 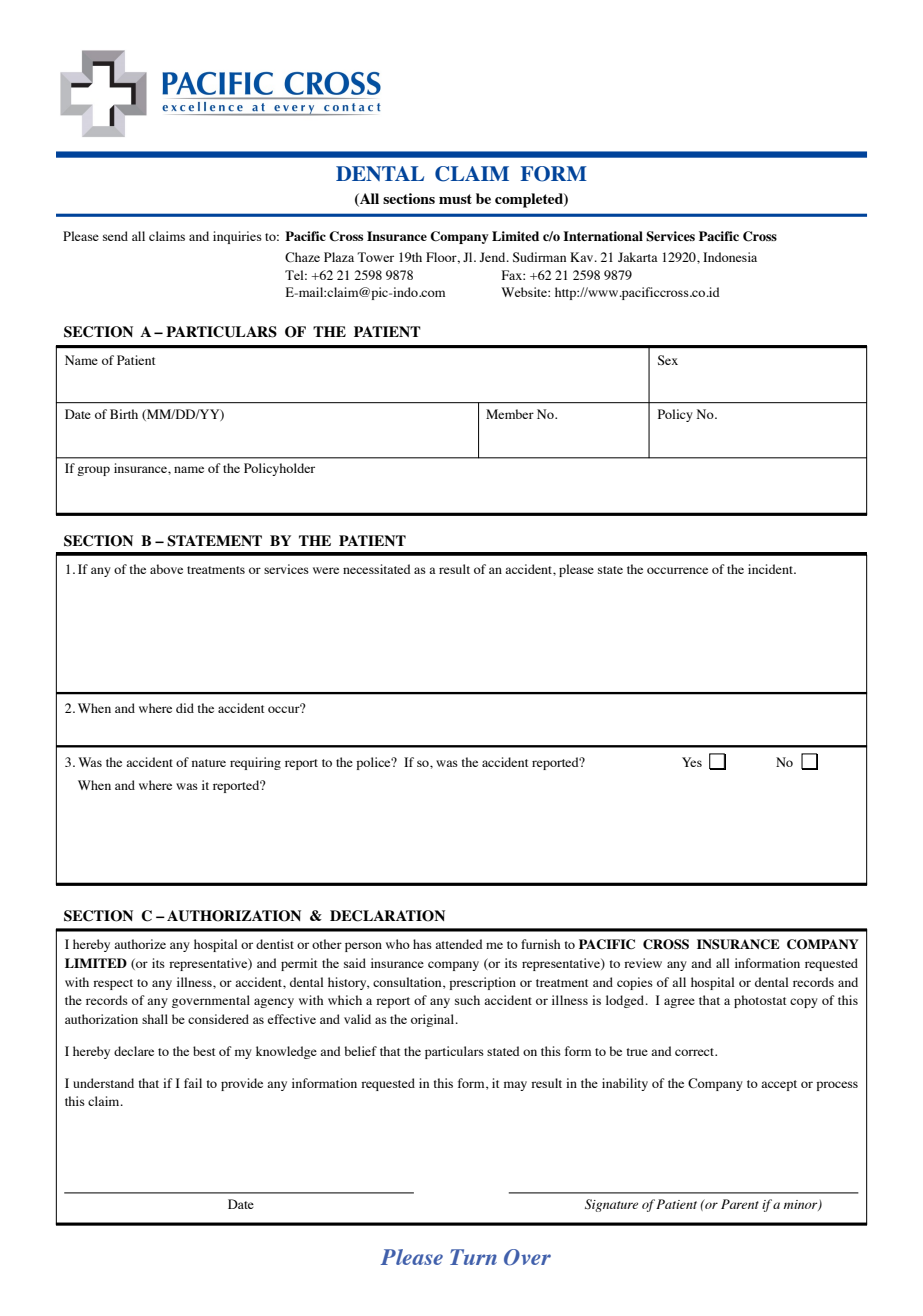 I want to click on did, so click(x=185, y=708).
